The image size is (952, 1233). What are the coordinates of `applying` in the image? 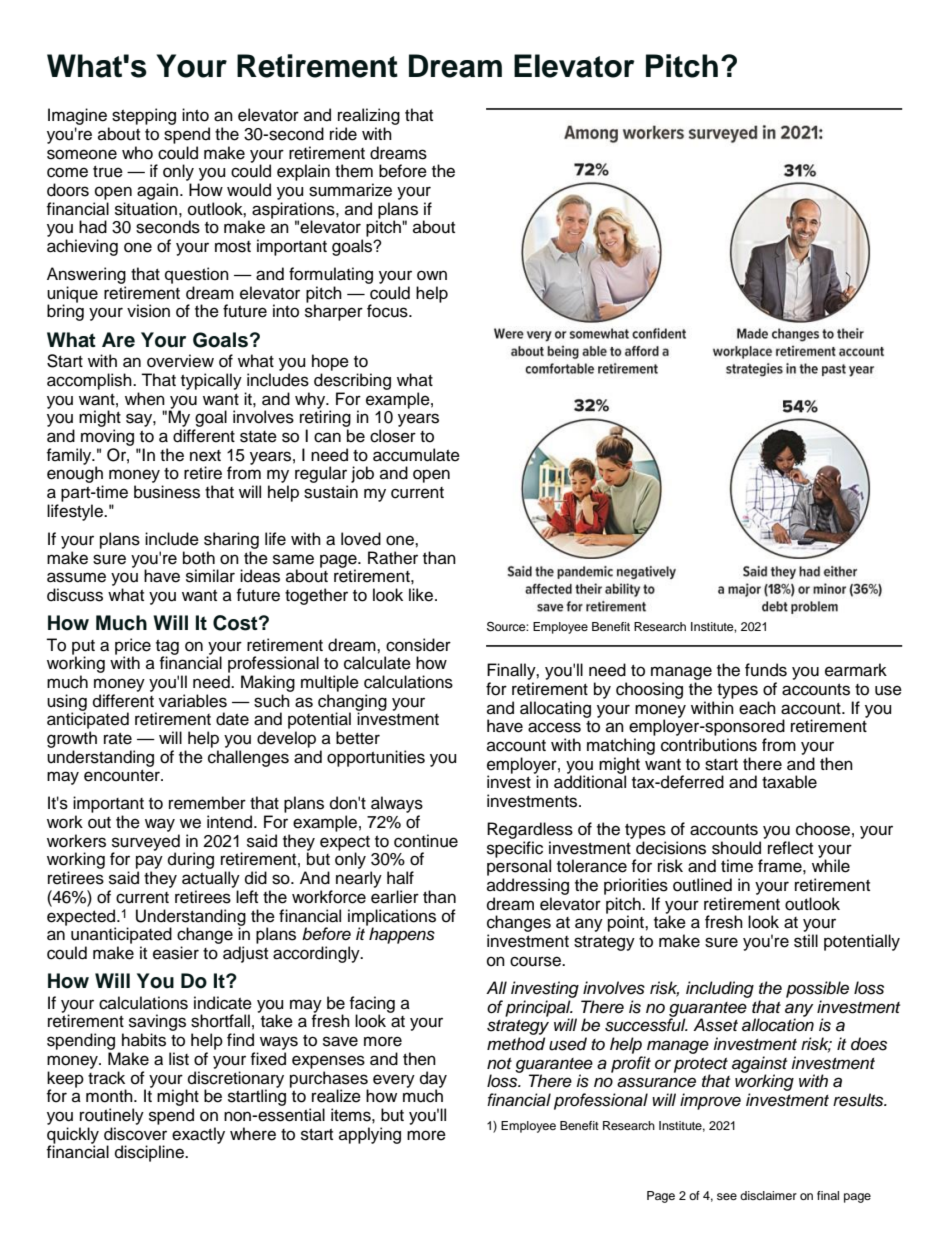 It's located at (370, 1135).
